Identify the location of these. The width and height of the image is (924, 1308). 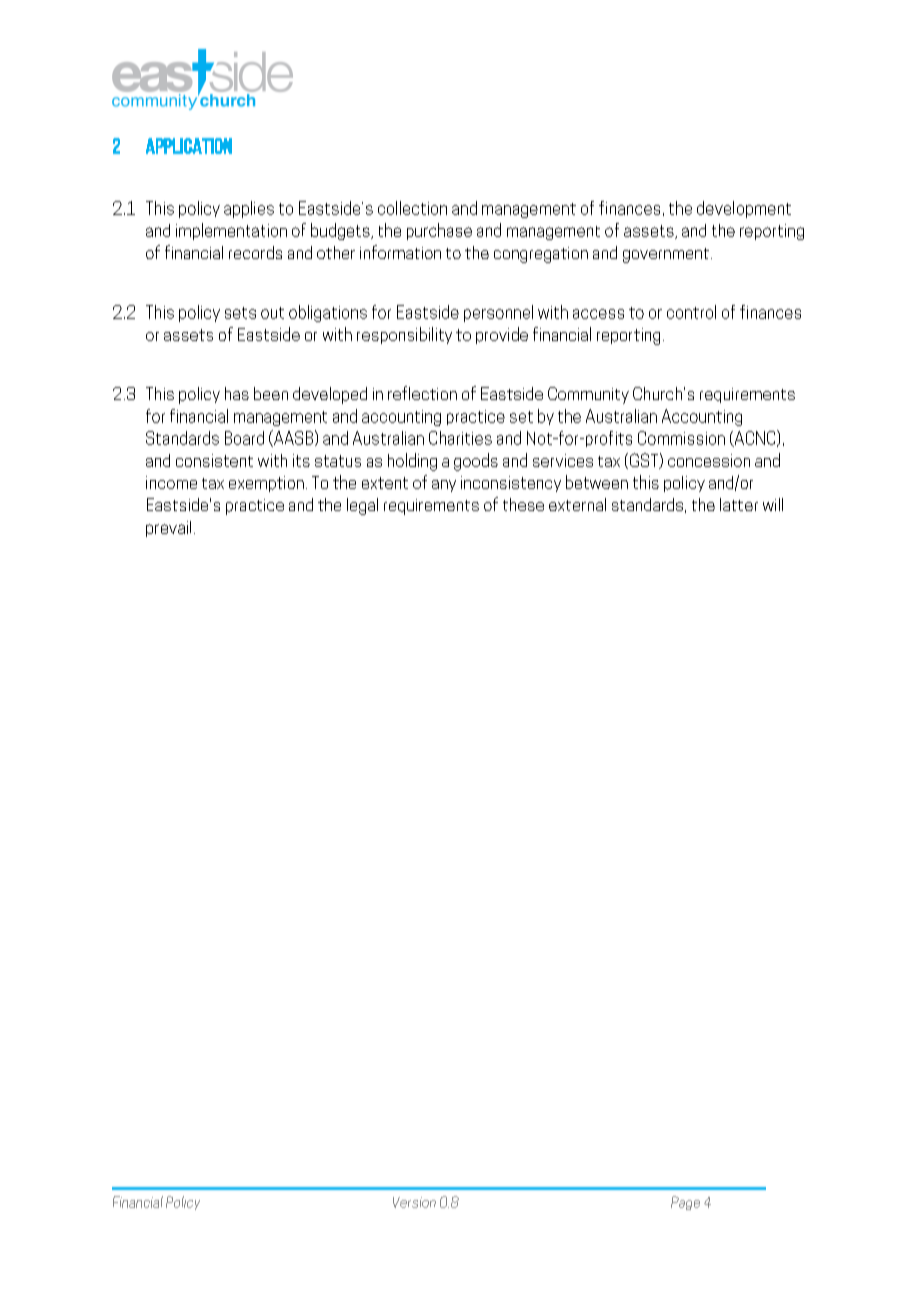
(523, 504).
